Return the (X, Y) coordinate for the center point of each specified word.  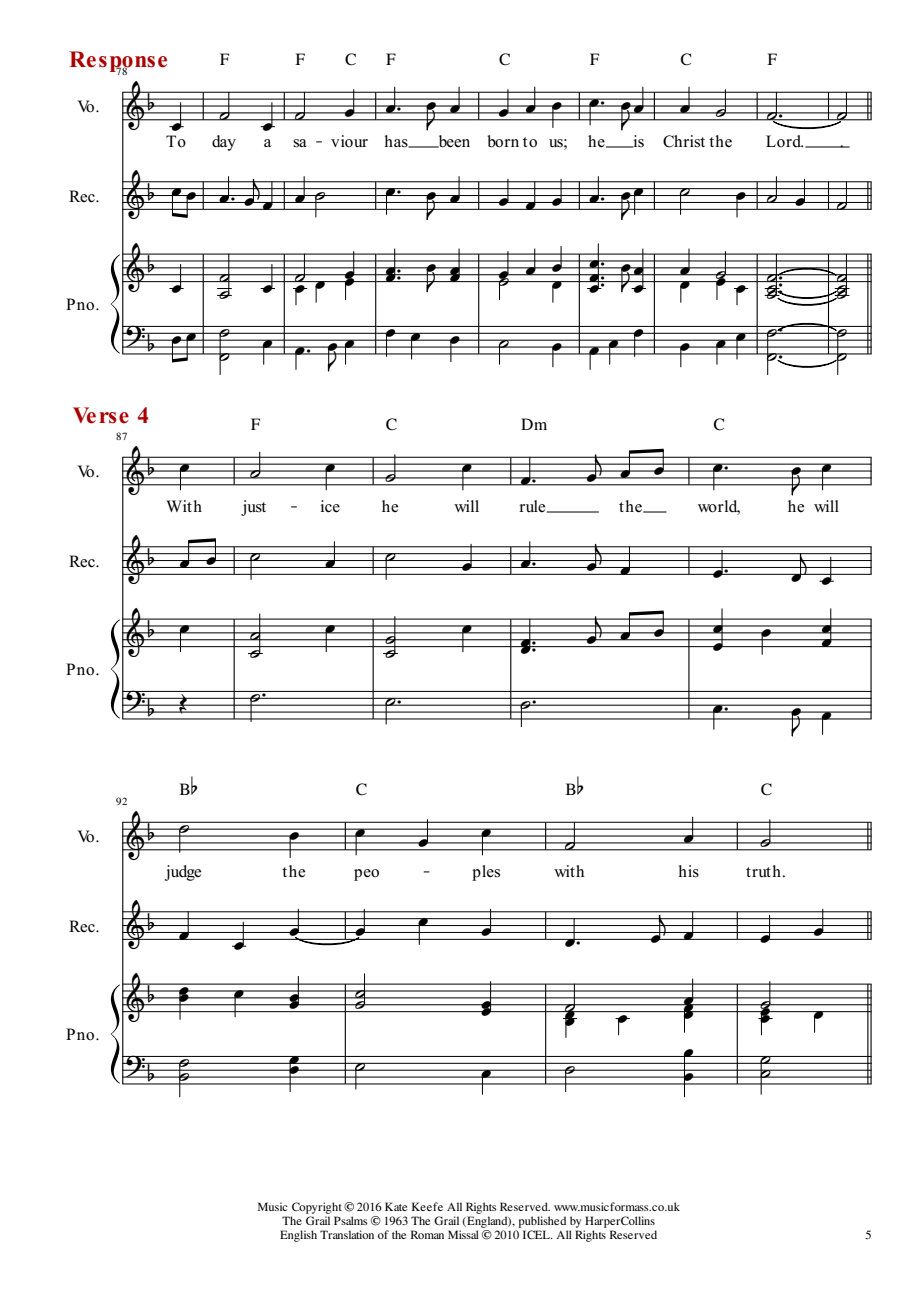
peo (366, 875)
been (453, 141)
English (298, 1236)
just (253, 508)
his (689, 871)
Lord (784, 141)
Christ (684, 141)
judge (182, 873)
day (224, 143)
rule (534, 506)
